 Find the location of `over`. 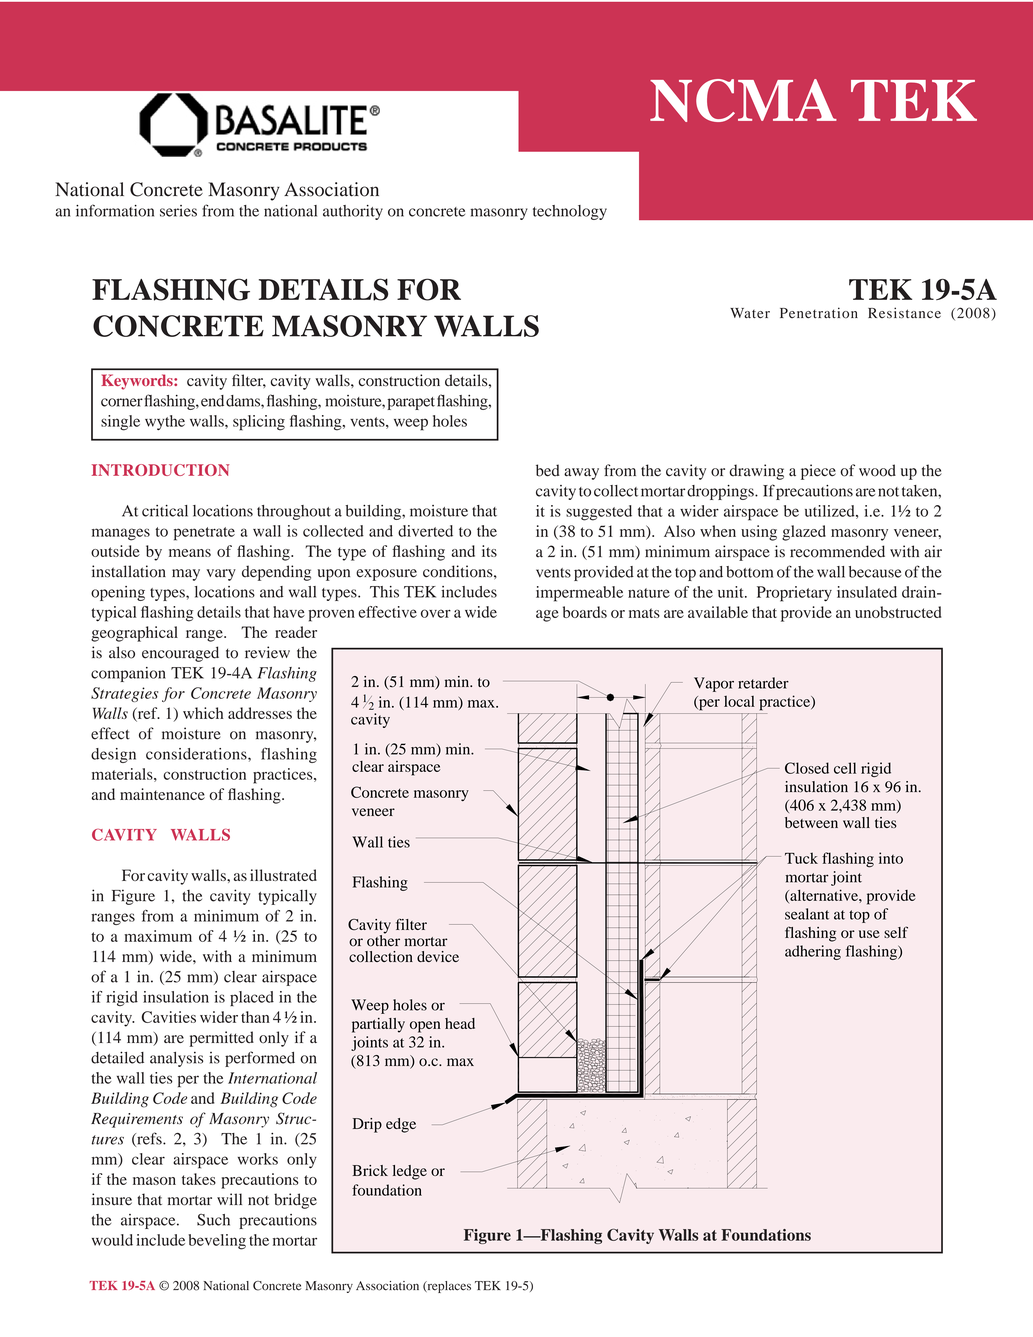

over is located at coordinates (436, 613).
